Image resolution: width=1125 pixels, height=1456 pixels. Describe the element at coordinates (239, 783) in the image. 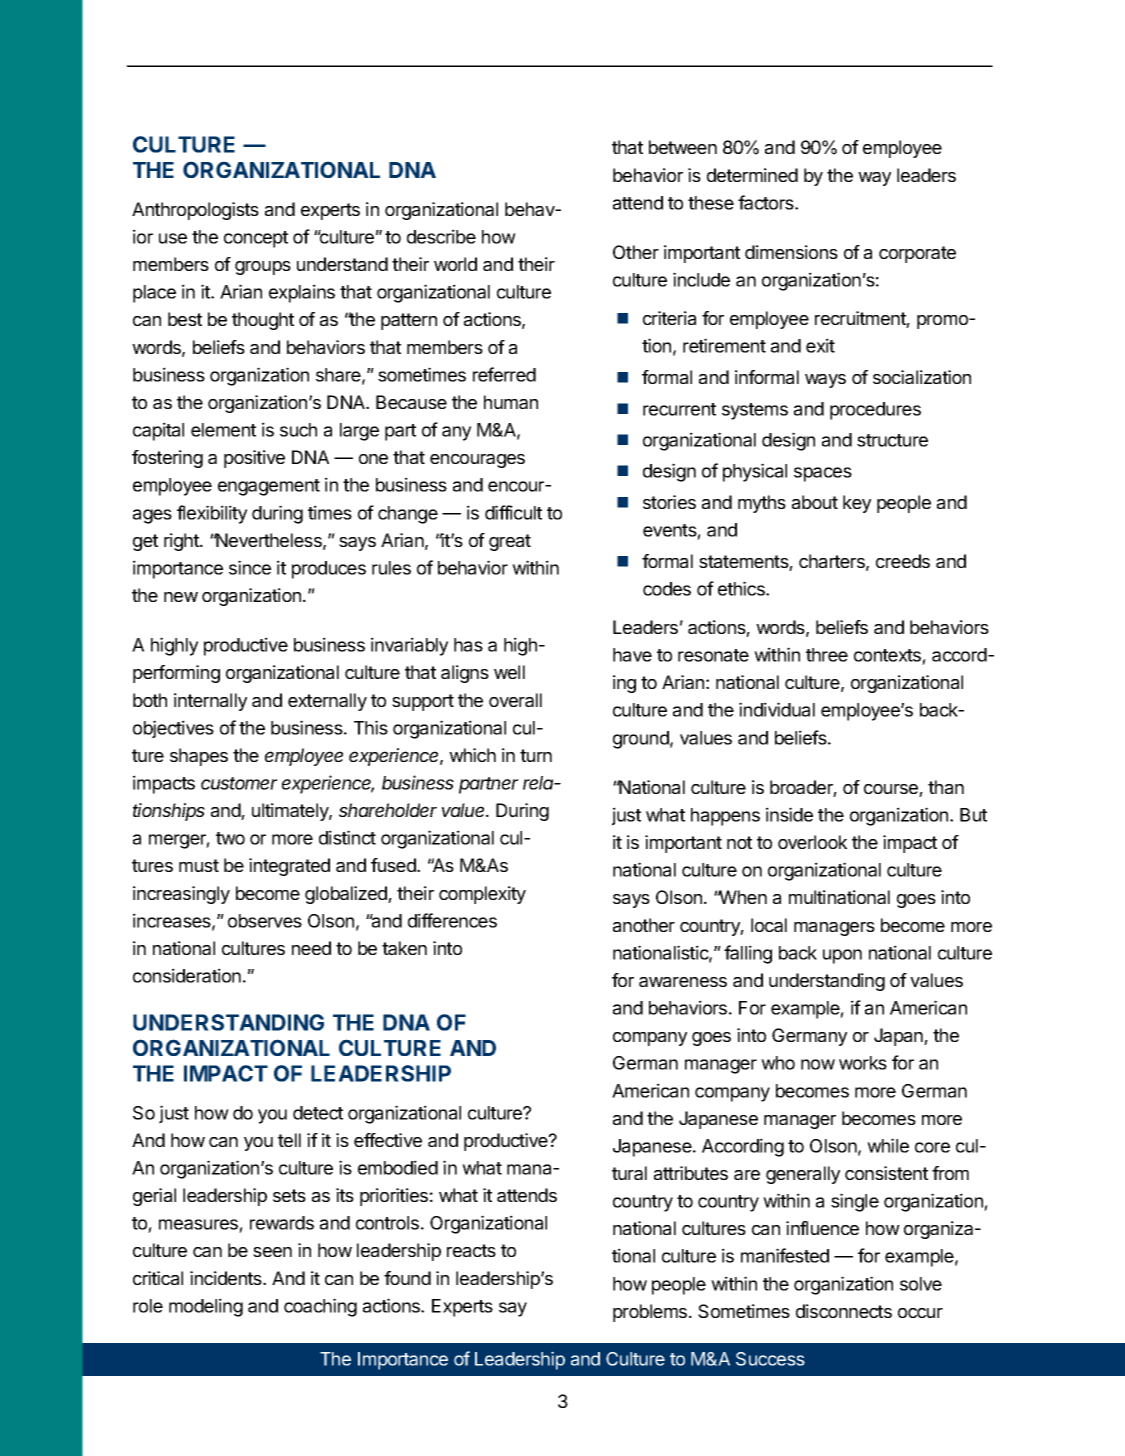

I see `customer` at that location.
